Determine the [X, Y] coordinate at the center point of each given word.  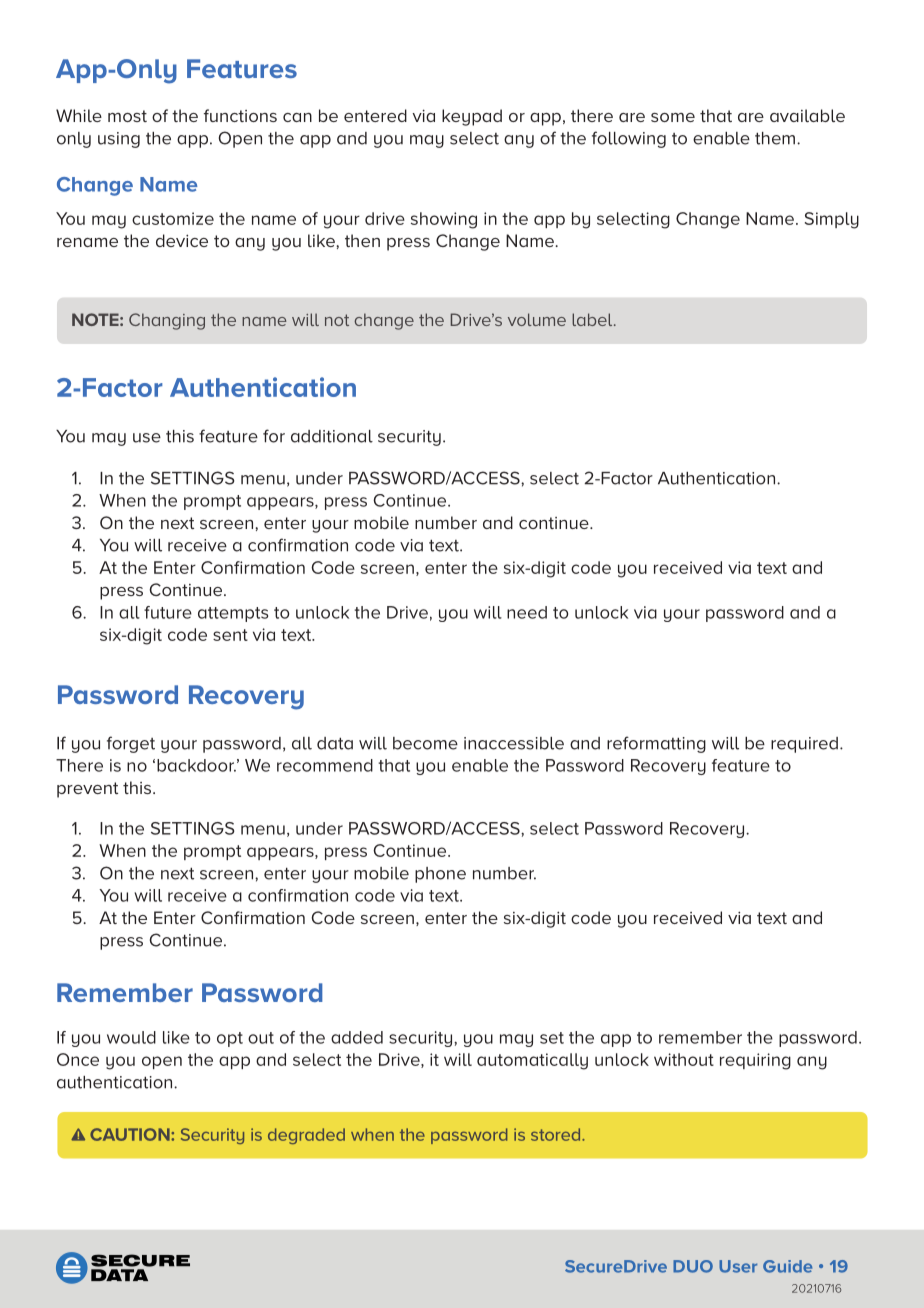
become [425, 743]
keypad [472, 117]
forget [131, 744]
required [804, 745]
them [775, 138]
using [119, 140]
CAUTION [131, 1134]
